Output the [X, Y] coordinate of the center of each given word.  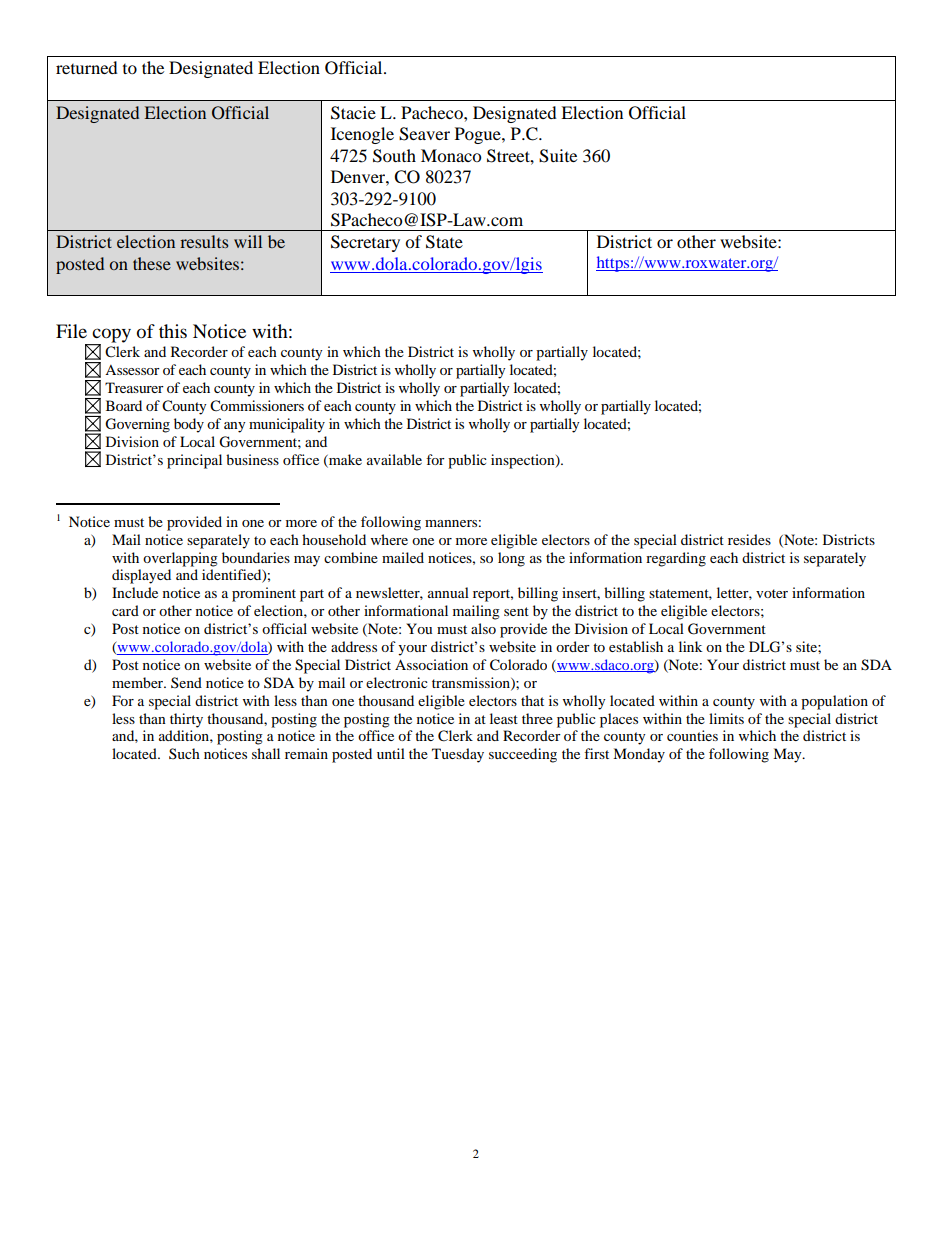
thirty [186, 720]
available [394, 459]
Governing [137, 425]
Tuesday [458, 755]
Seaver [424, 134]
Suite [558, 156]
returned [87, 67]
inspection [524, 461]
